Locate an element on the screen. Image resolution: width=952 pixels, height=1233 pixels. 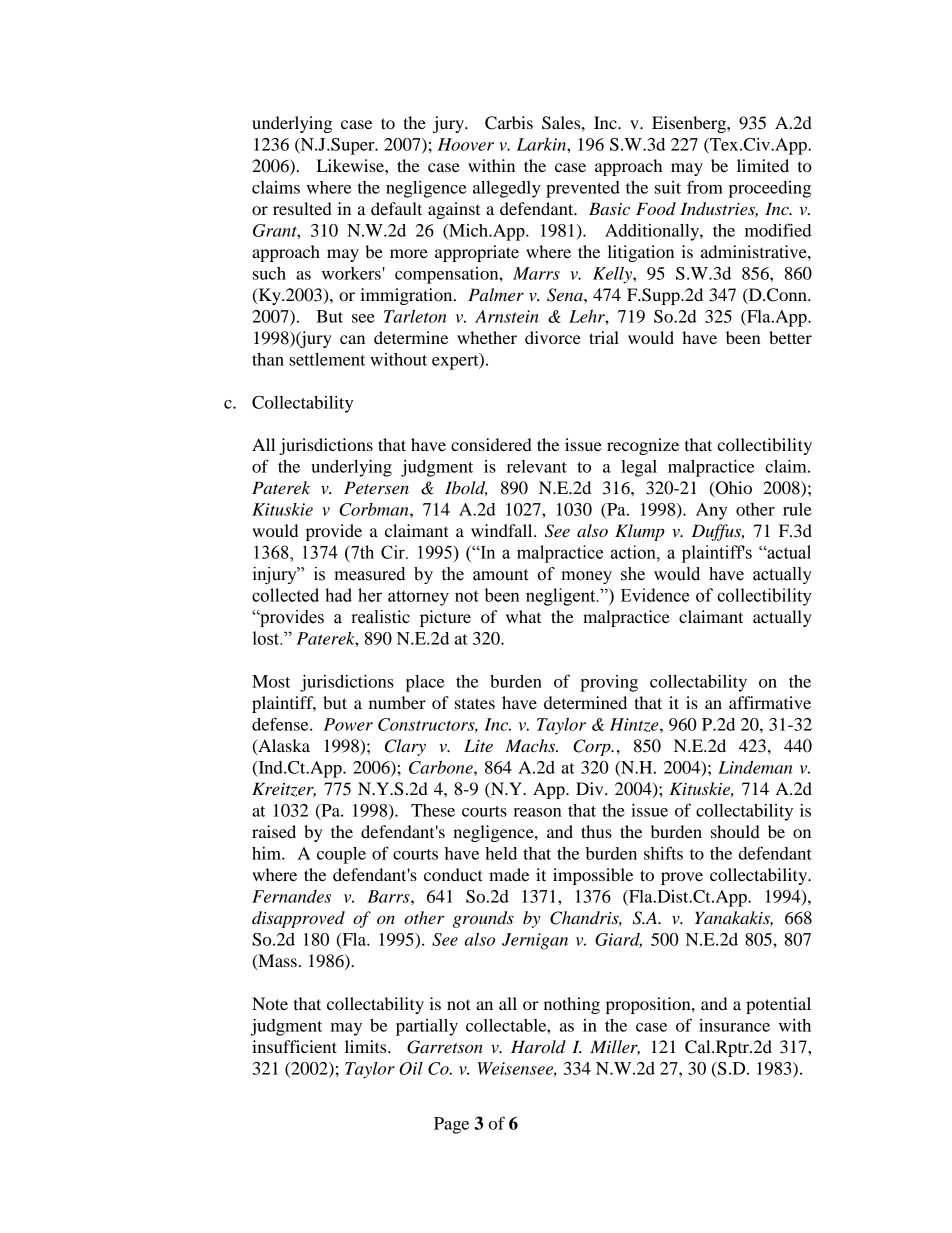
Harold is located at coordinates (538, 1046).
